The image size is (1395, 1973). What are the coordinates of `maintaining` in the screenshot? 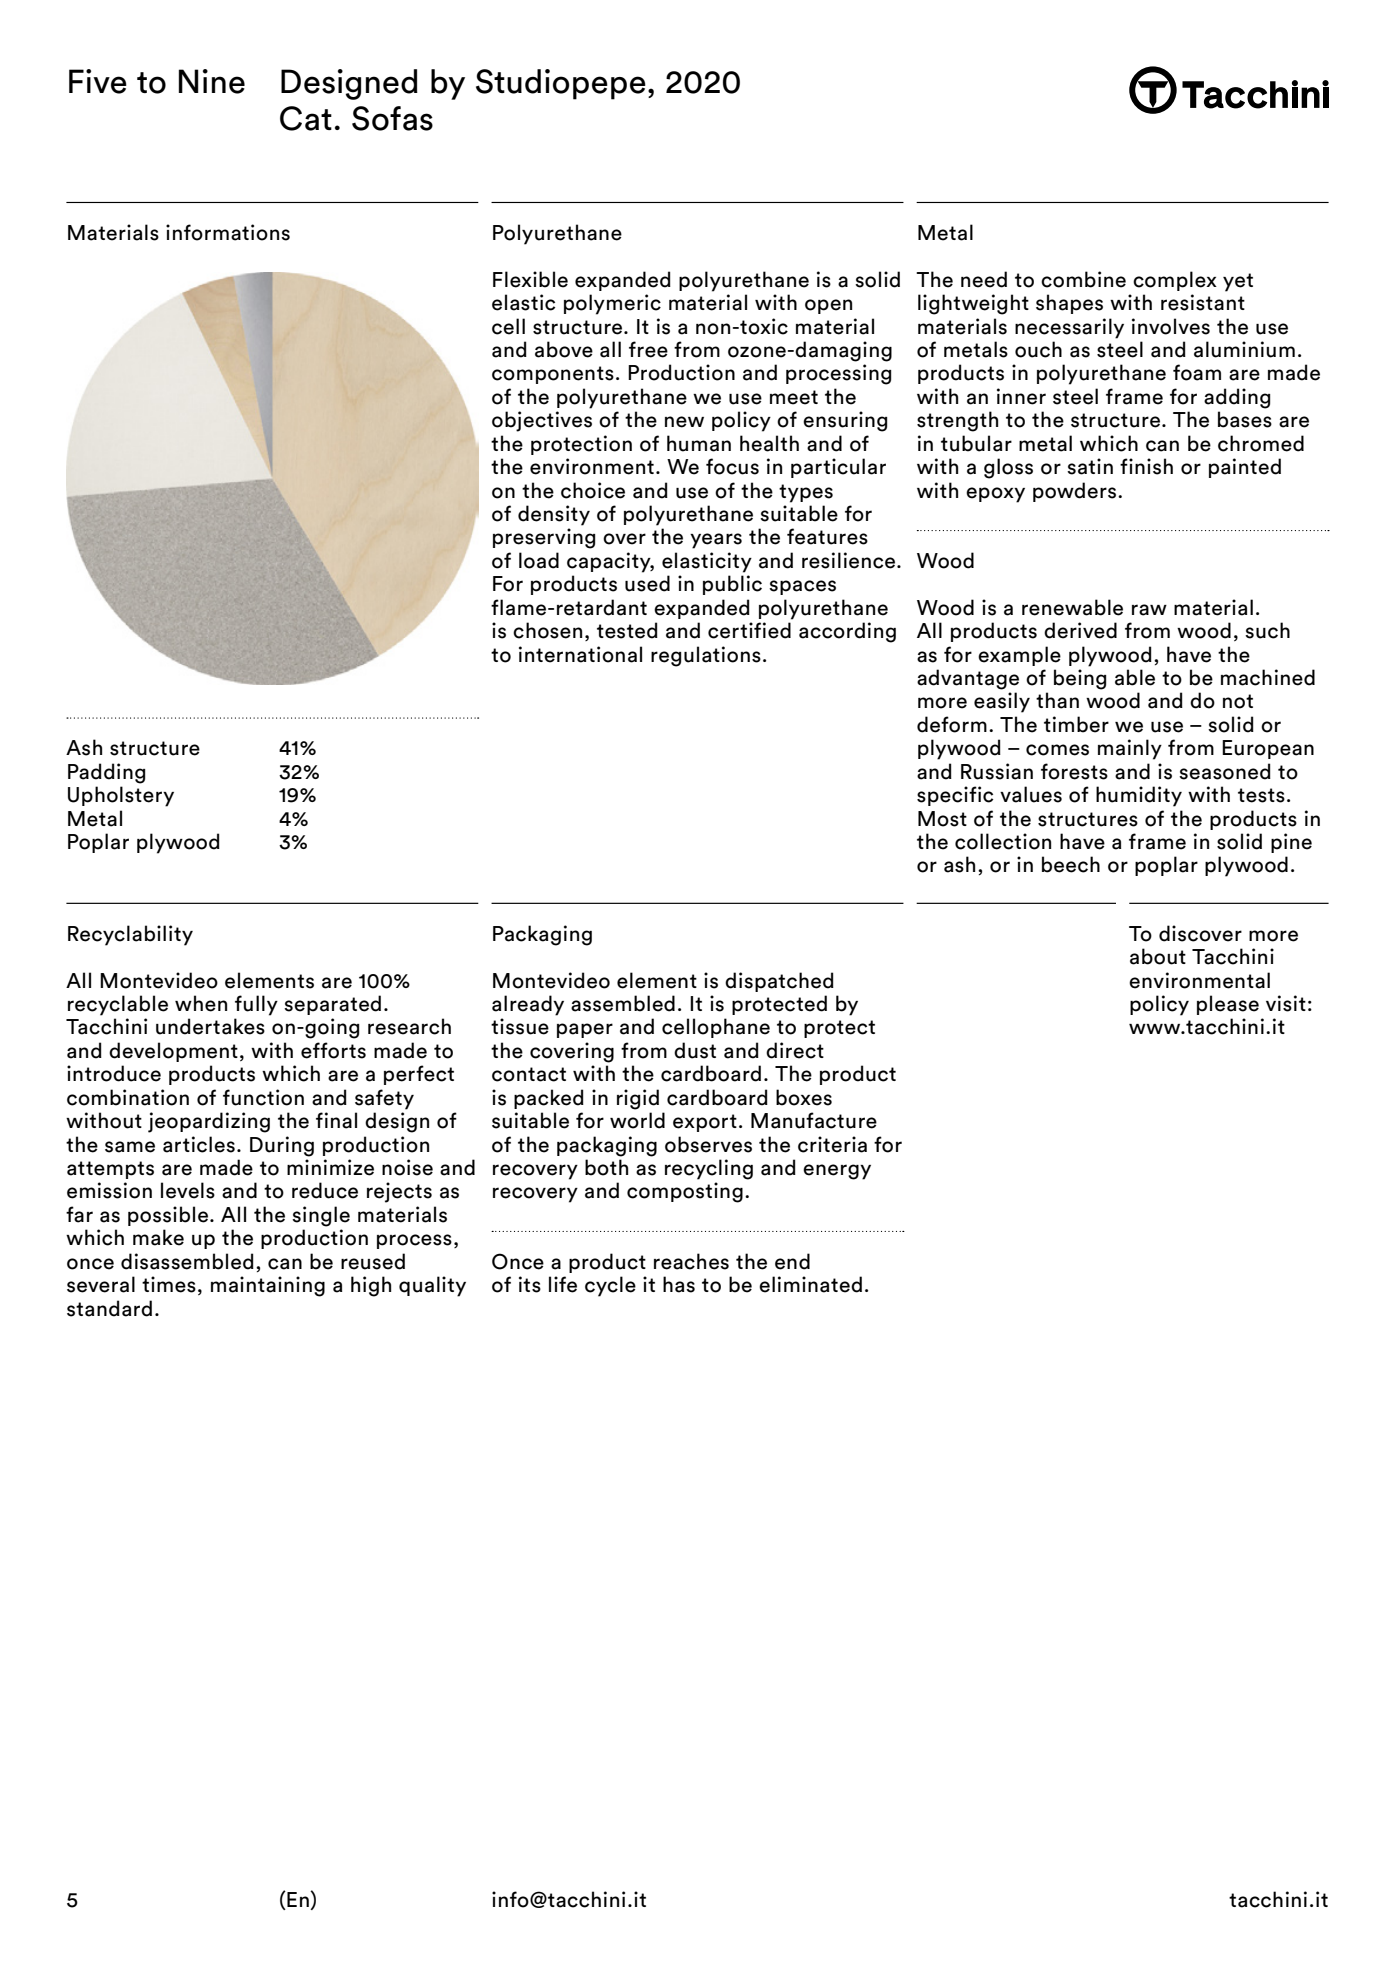 It's located at (268, 1286).
